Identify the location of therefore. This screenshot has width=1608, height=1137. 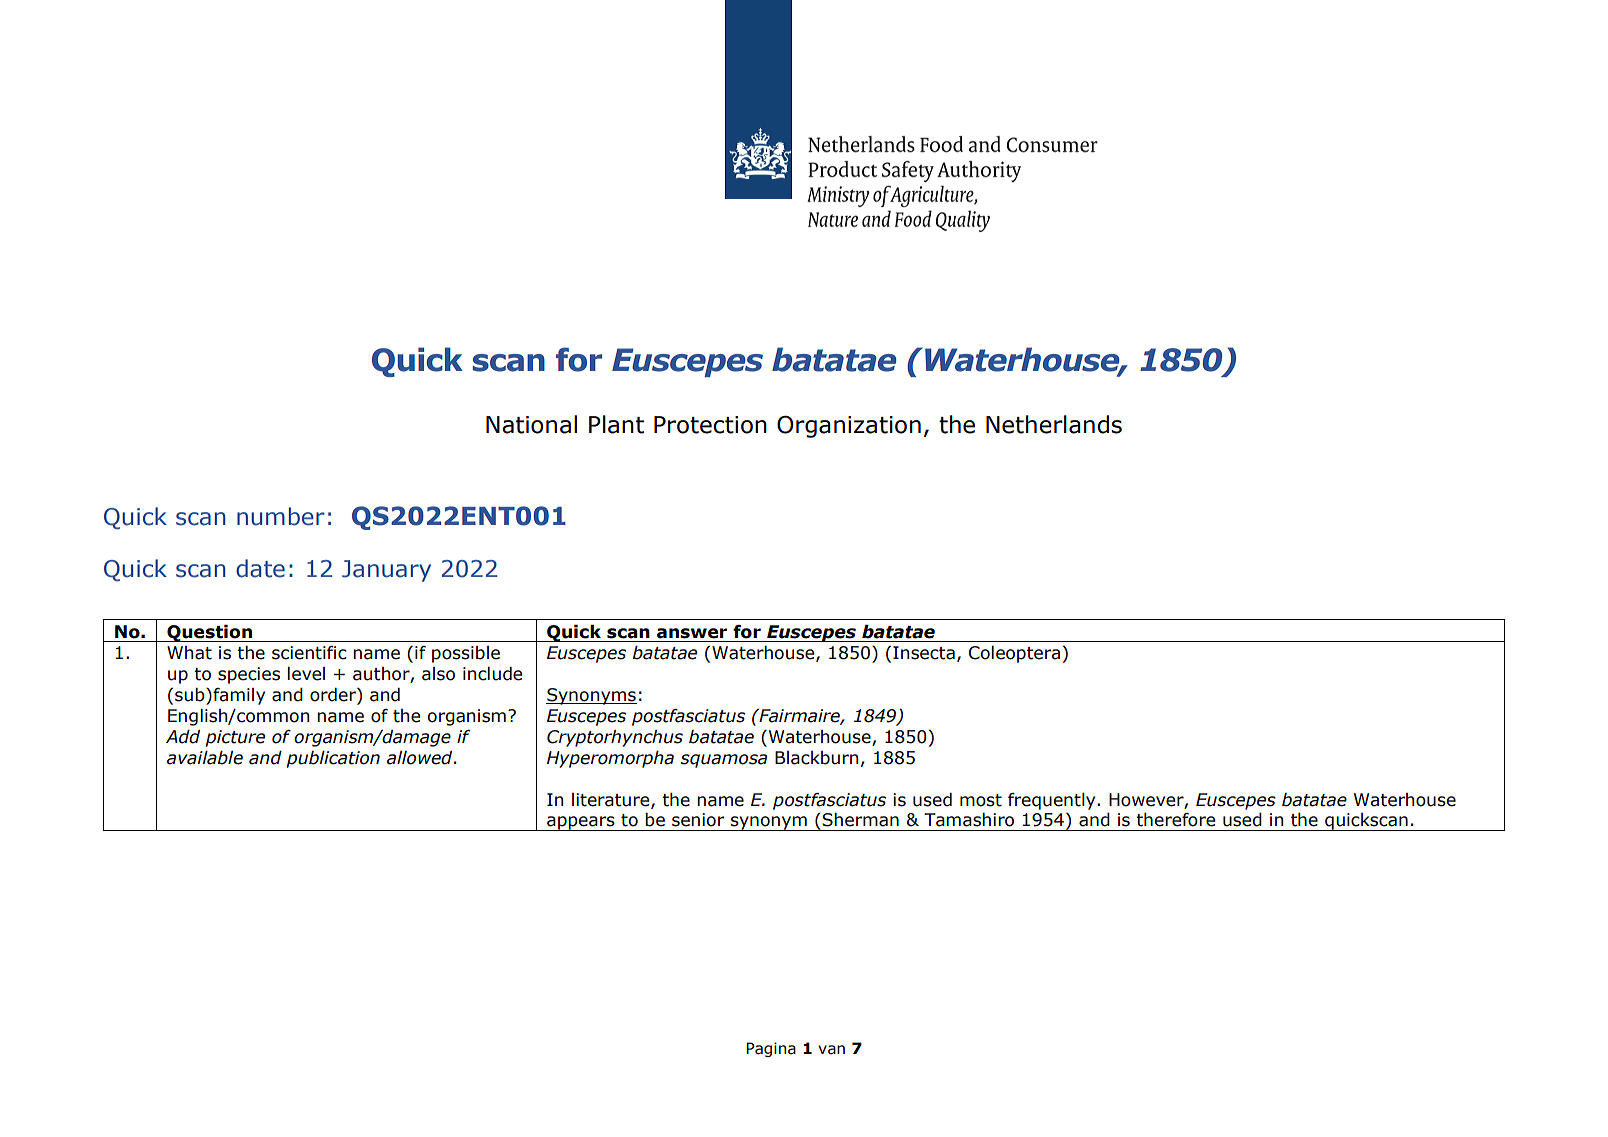
(1175, 820).
